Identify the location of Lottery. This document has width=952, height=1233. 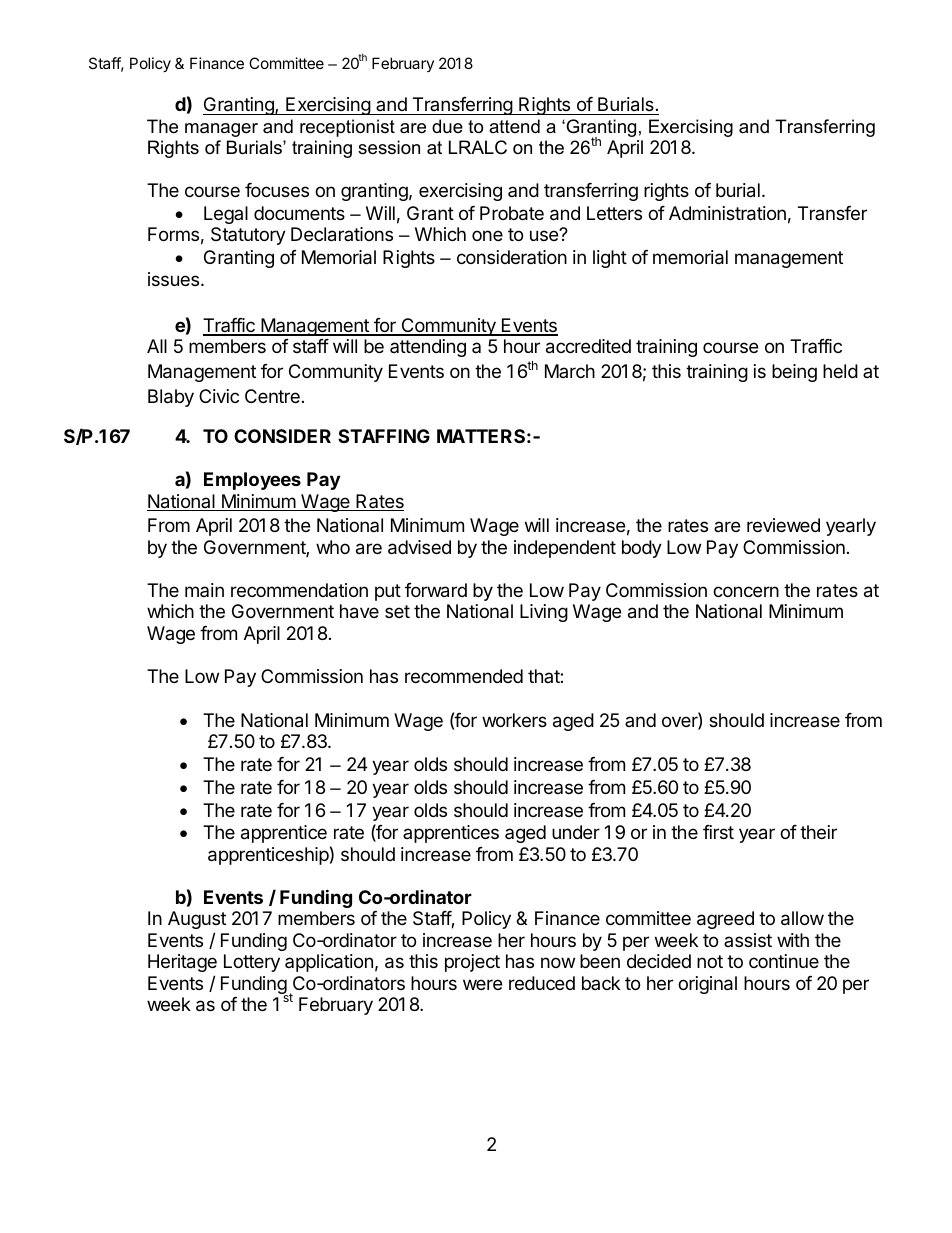
(252, 963).
